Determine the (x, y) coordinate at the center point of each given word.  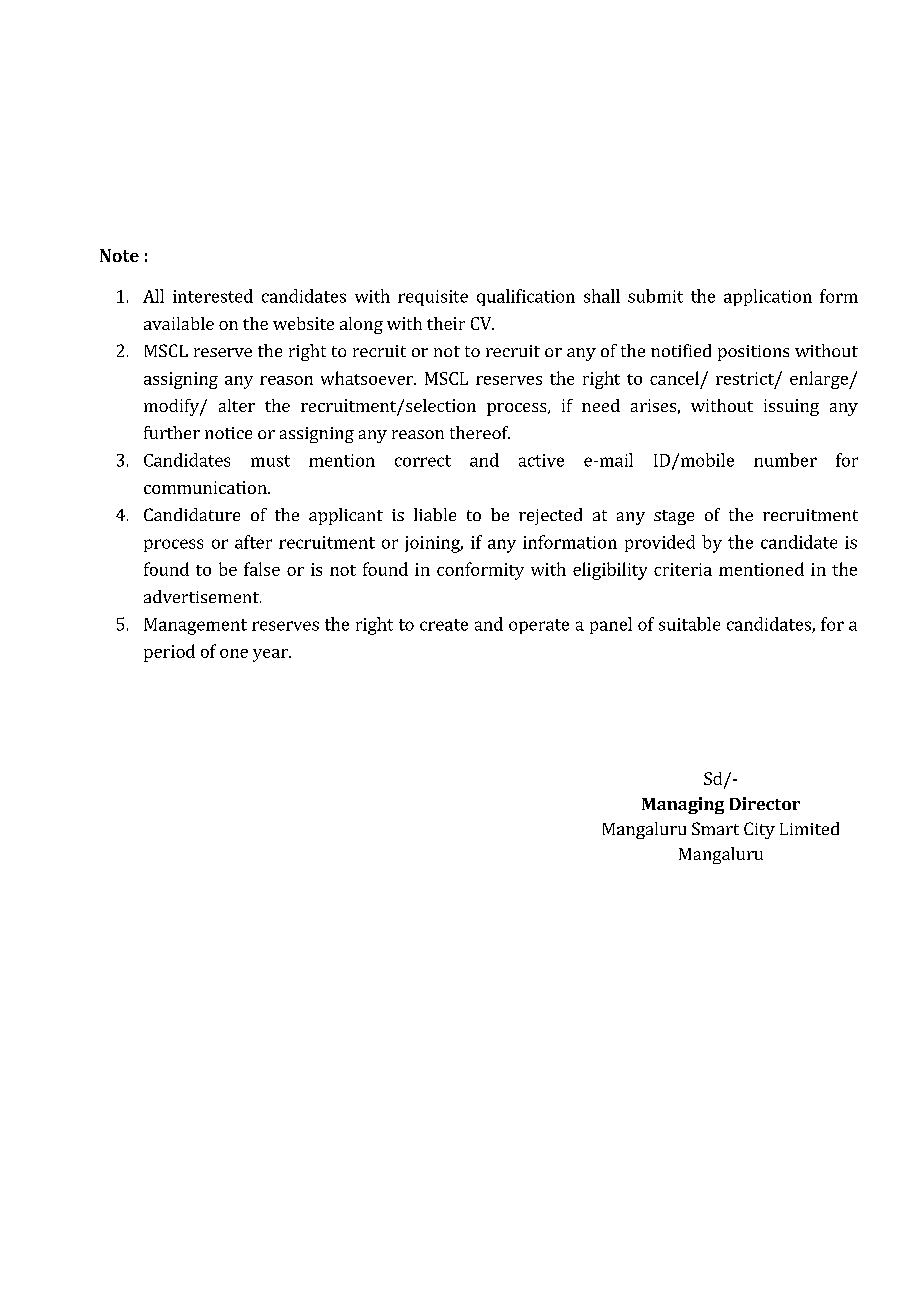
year (271, 655)
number (785, 460)
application (768, 297)
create (444, 625)
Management (195, 626)
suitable (689, 624)
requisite (433, 298)
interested (213, 296)
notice (228, 433)
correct (423, 461)
